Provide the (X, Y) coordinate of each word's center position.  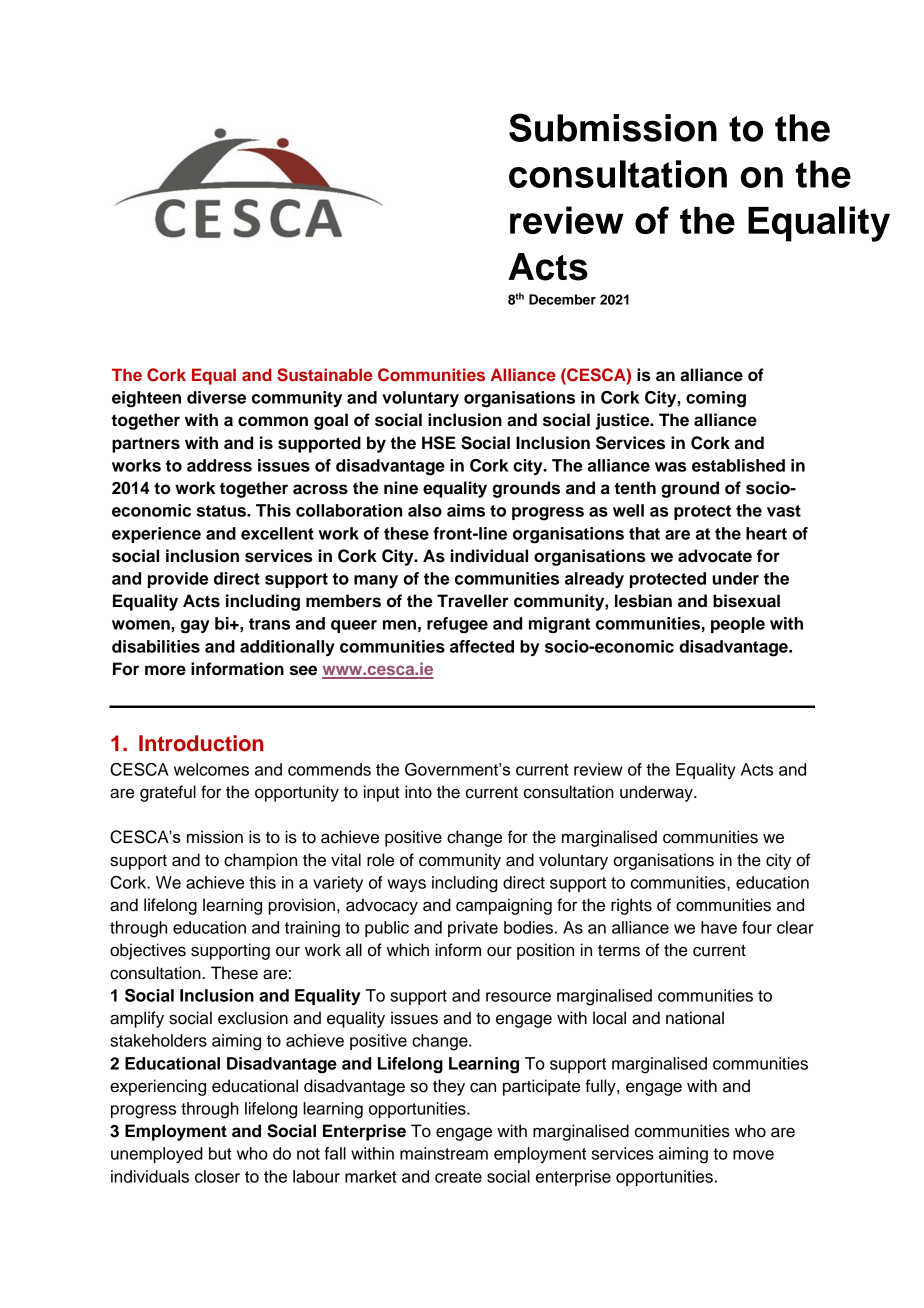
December (562, 299)
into (418, 792)
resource (518, 997)
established (738, 465)
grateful (168, 793)
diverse (216, 397)
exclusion (253, 1018)
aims (466, 510)
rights (631, 906)
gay (195, 627)
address (219, 465)
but (220, 1153)
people (738, 625)
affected (482, 646)
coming (716, 399)
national (695, 1018)
